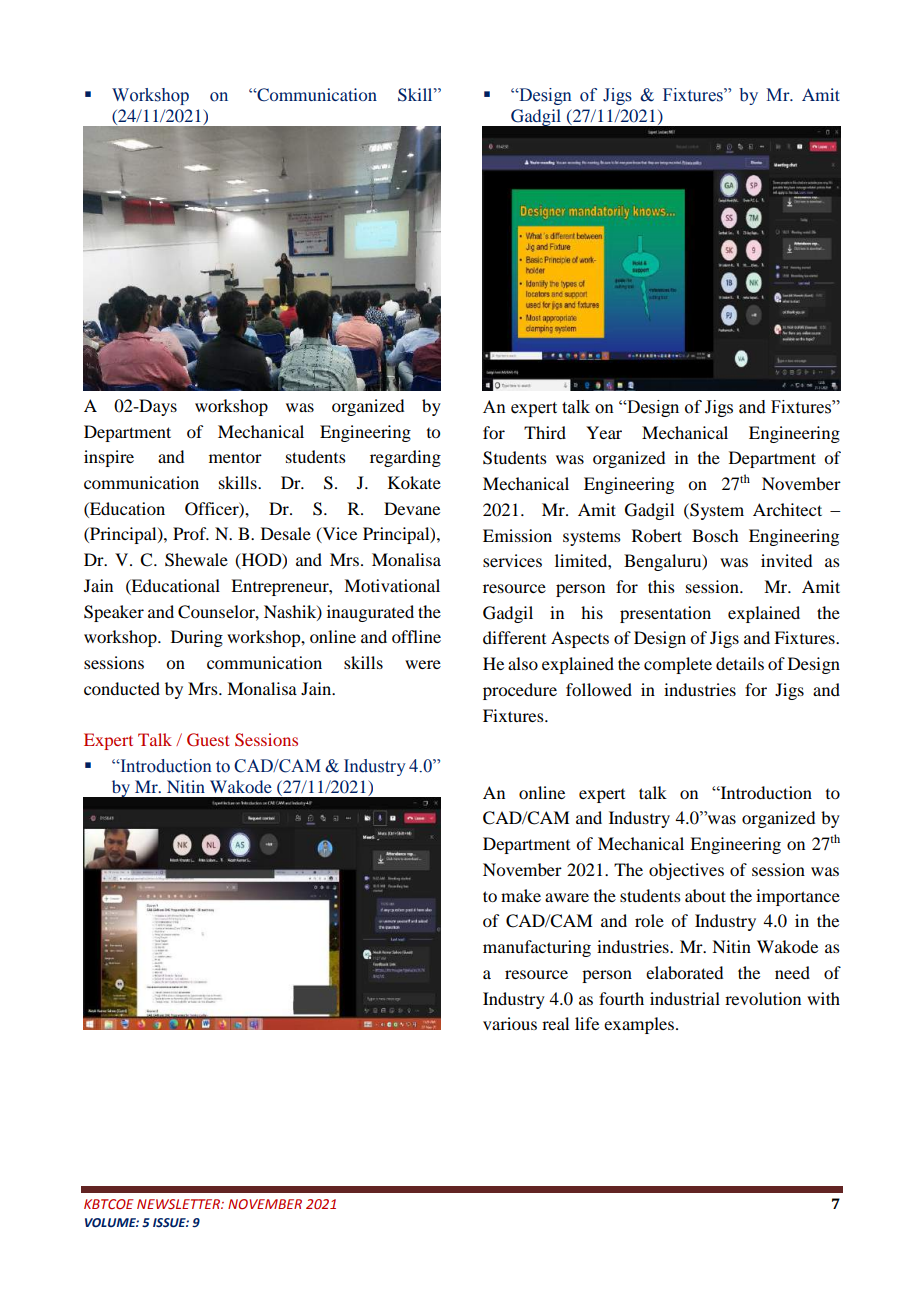  Describe the element at coordinates (405, 458) in the image. I see `regarding` at that location.
